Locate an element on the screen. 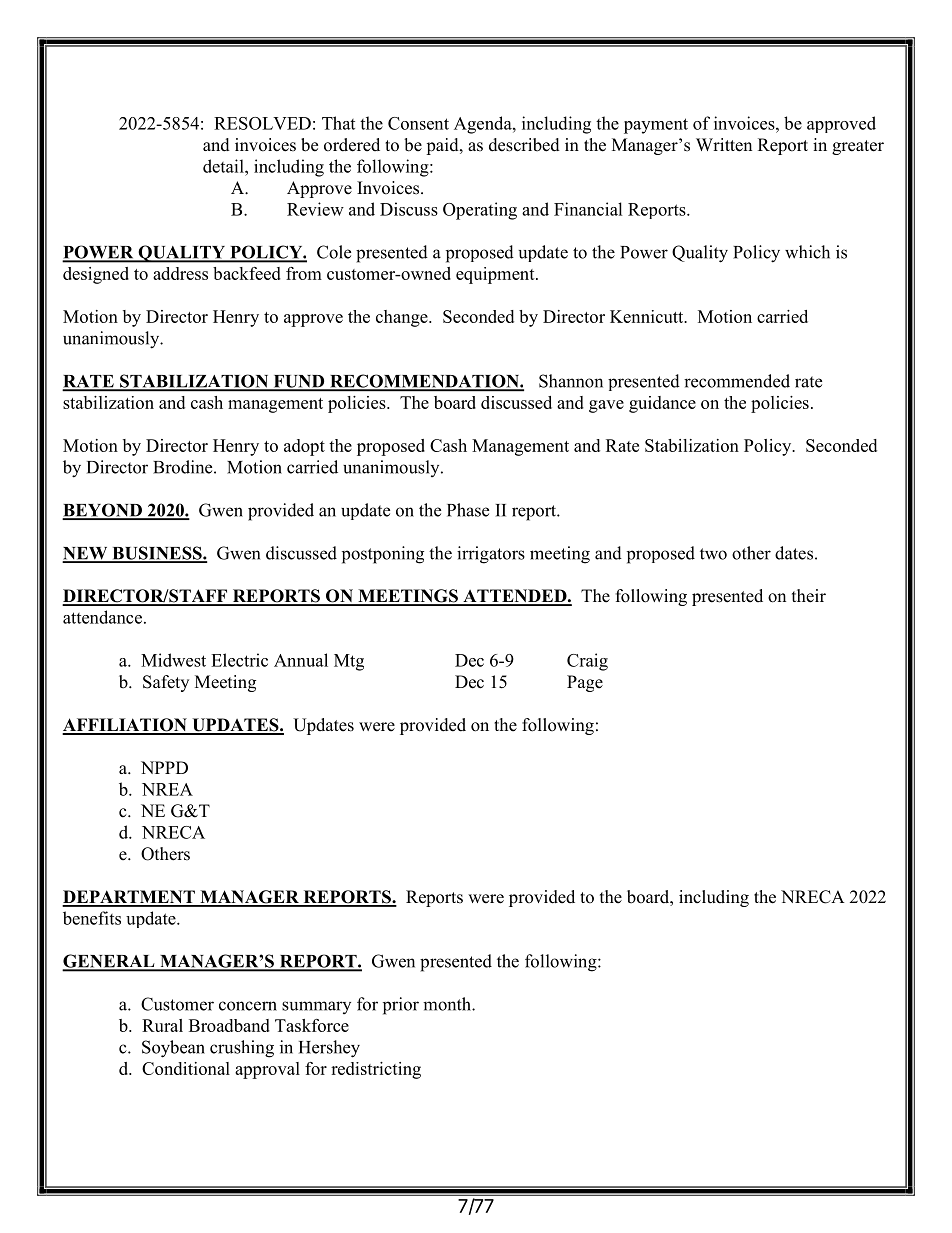 The image size is (952, 1233). Rural is located at coordinates (162, 1025).
